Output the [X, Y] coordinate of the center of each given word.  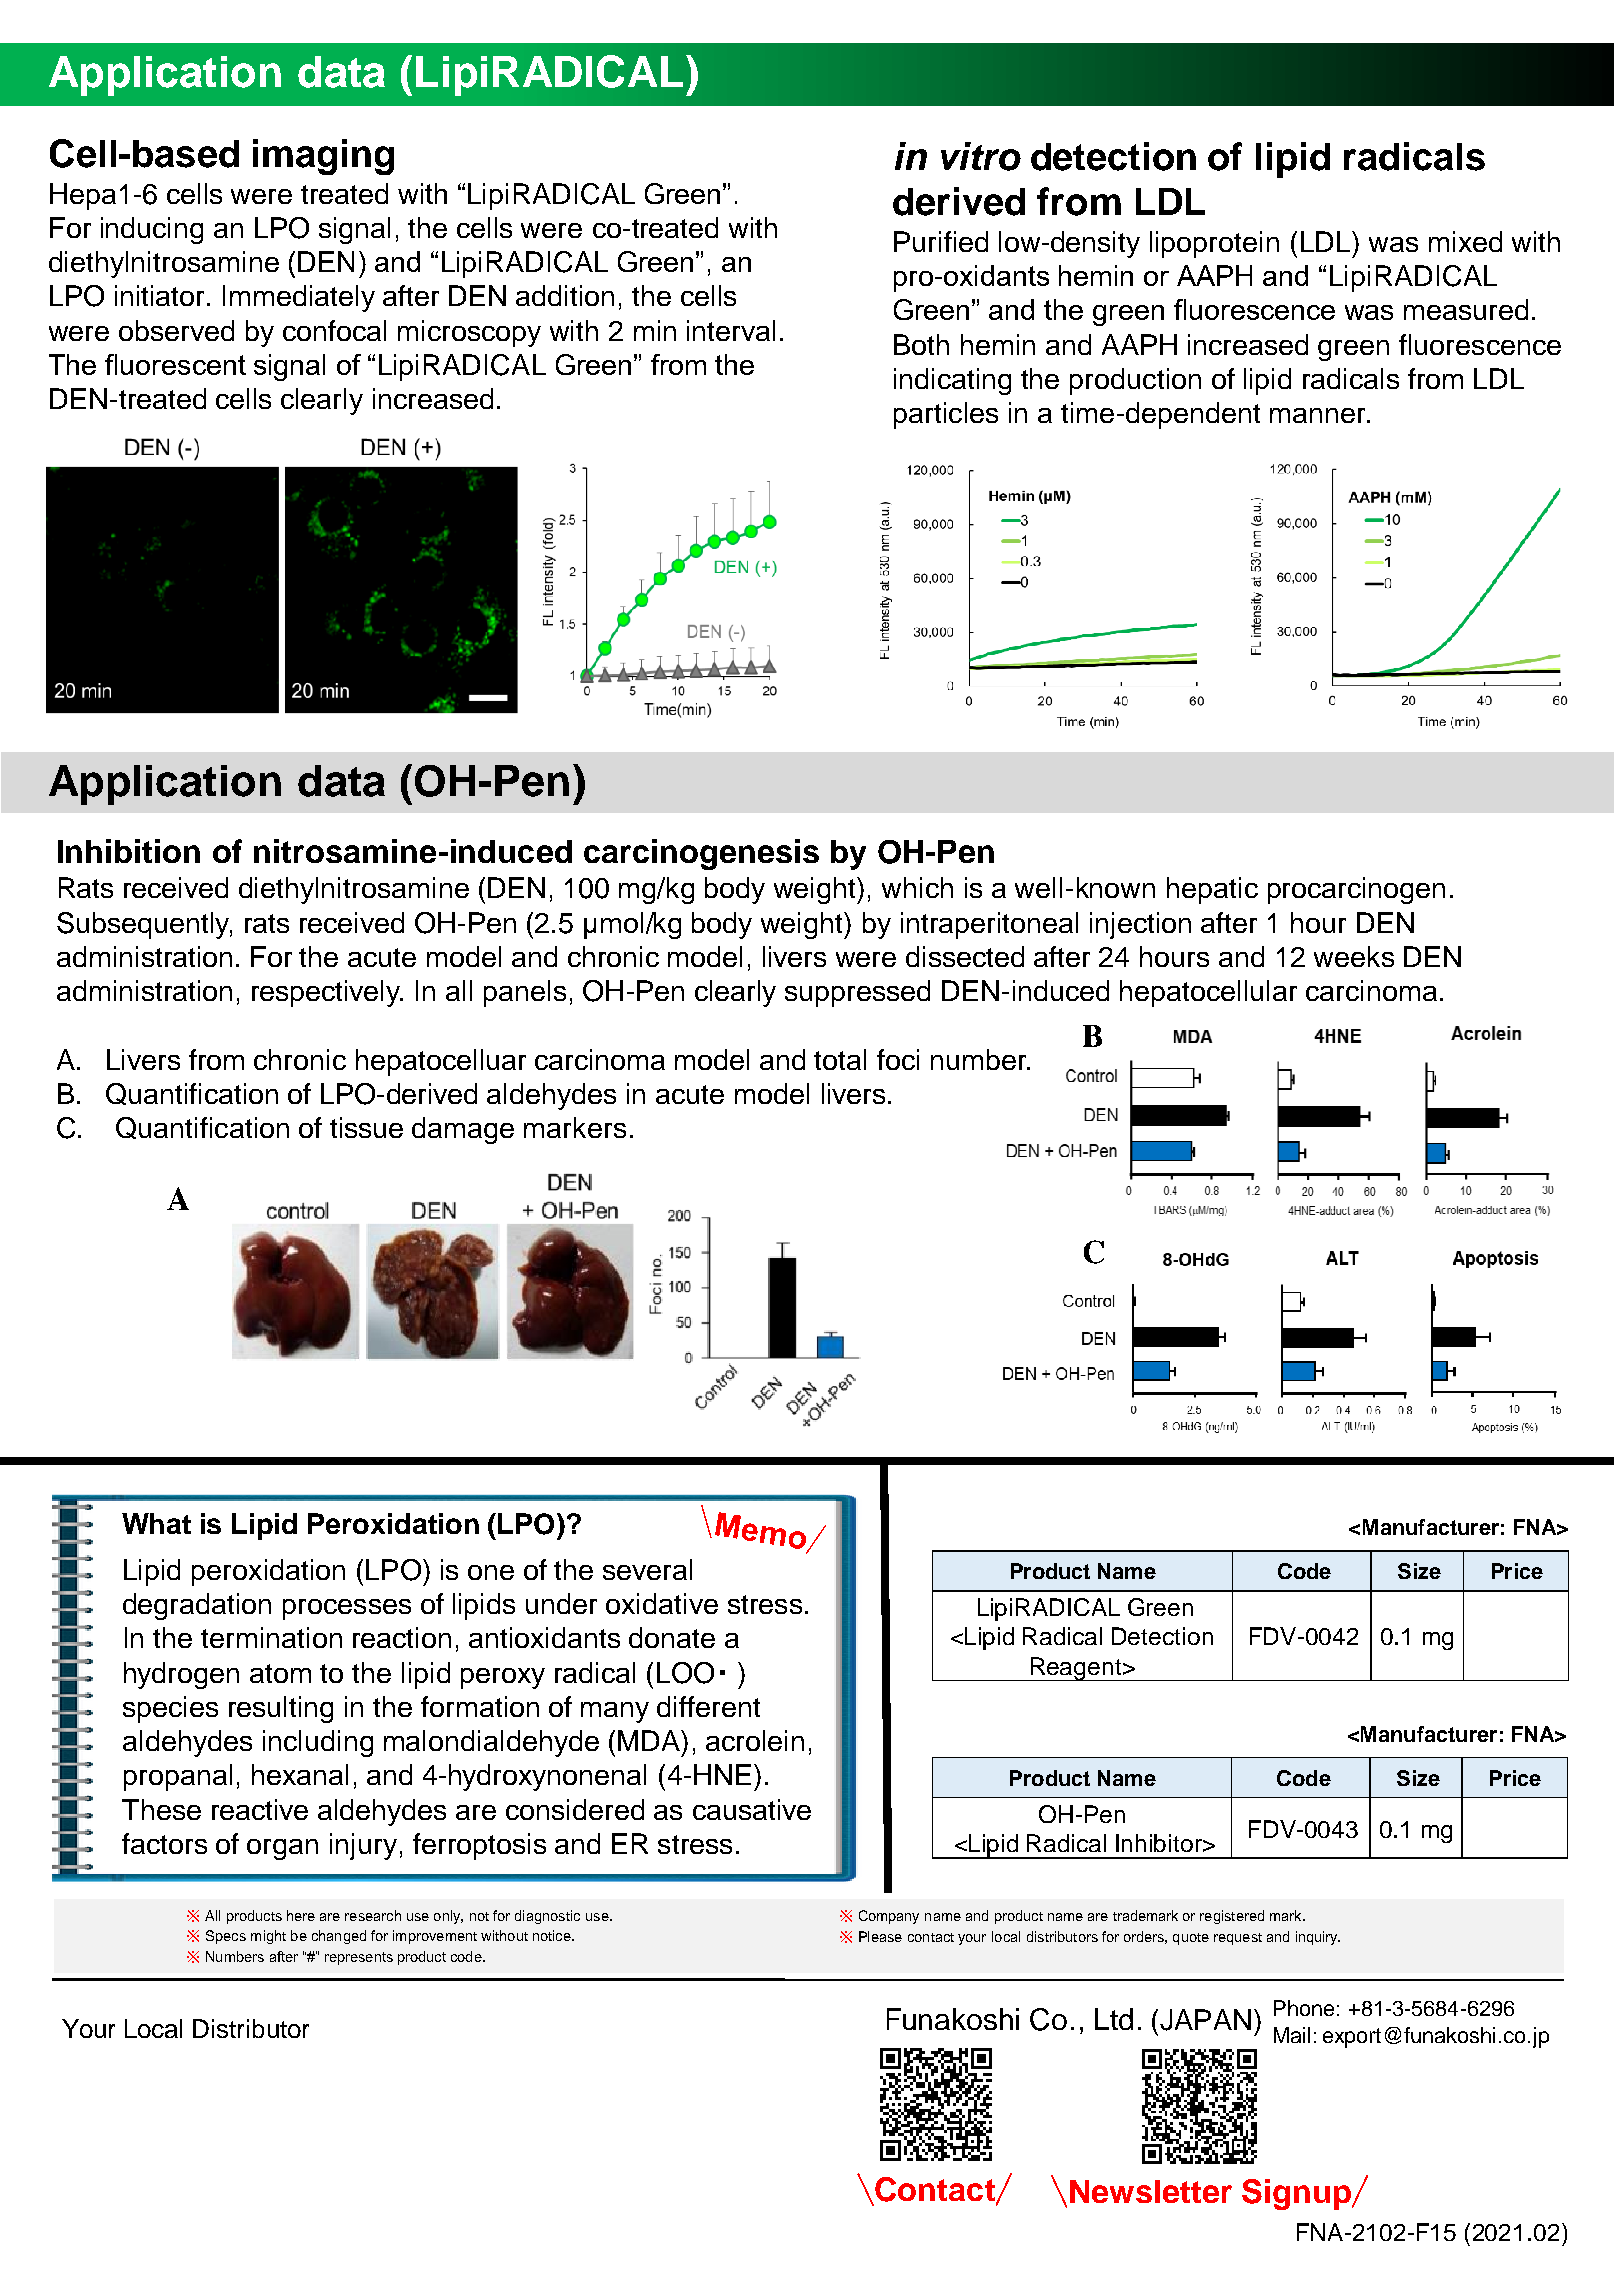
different [708, 1706]
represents [359, 1958]
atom [280, 1673]
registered [1232, 1917]
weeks [1354, 956]
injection [1140, 925]
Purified [941, 241]
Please [880, 1936]
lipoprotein [1214, 244]
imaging [323, 157]
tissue [366, 1127]
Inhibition [129, 851]
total [840, 1059]
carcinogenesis [701, 854]
